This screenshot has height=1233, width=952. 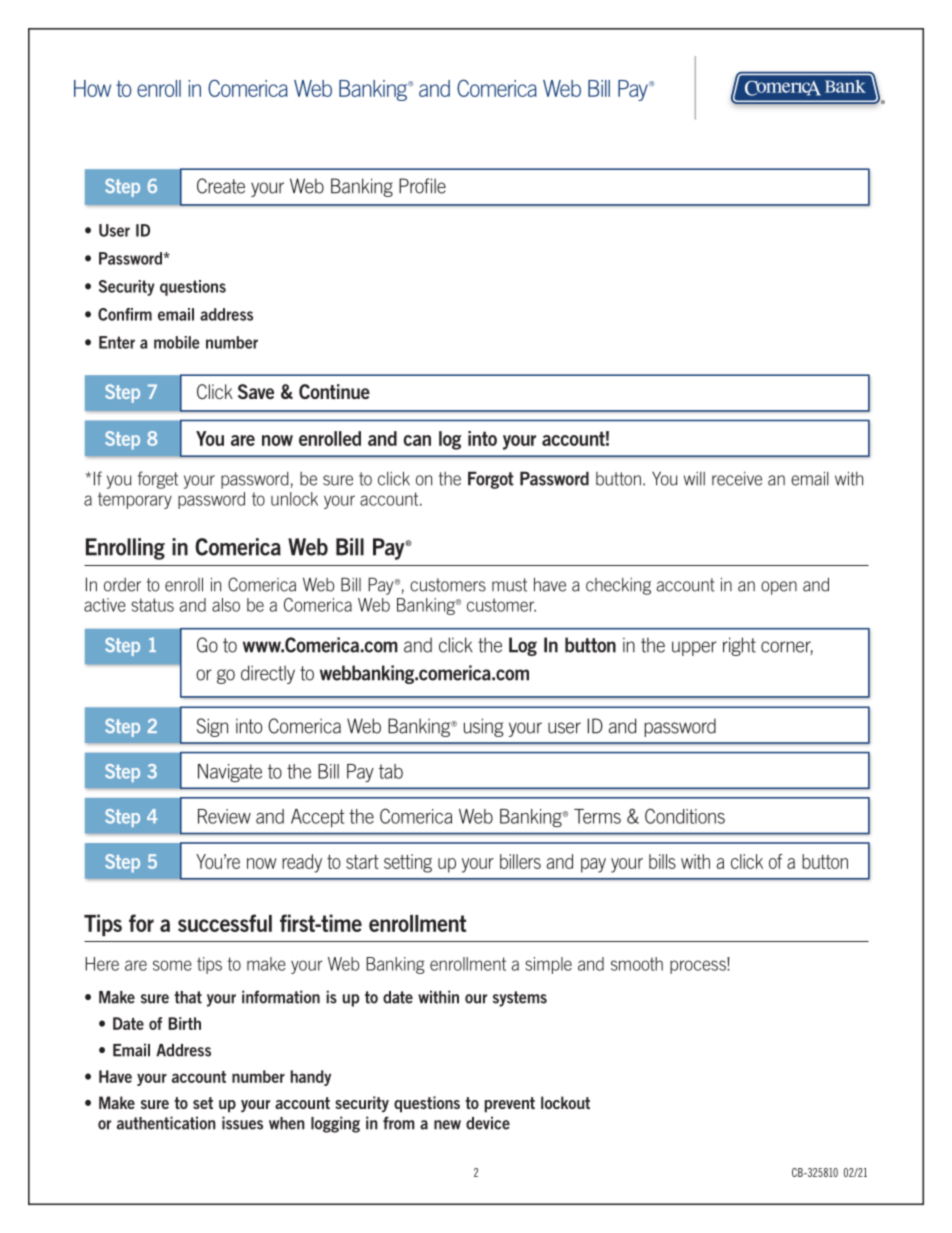 What do you see at coordinates (447, 1125) in the screenshot?
I see `new` at bounding box center [447, 1125].
